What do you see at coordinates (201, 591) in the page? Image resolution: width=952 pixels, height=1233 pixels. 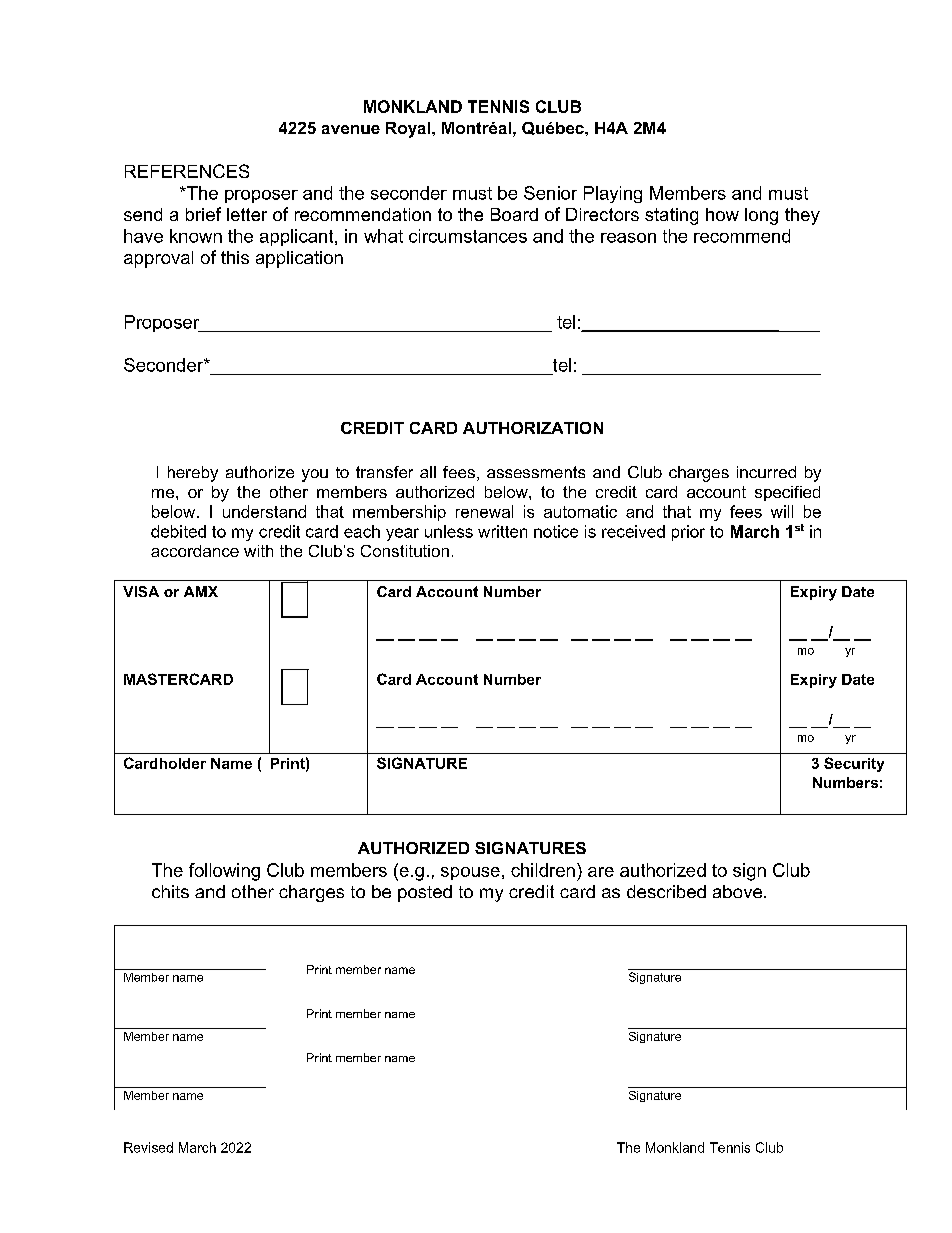 I see `AMX` at bounding box center [201, 591].
